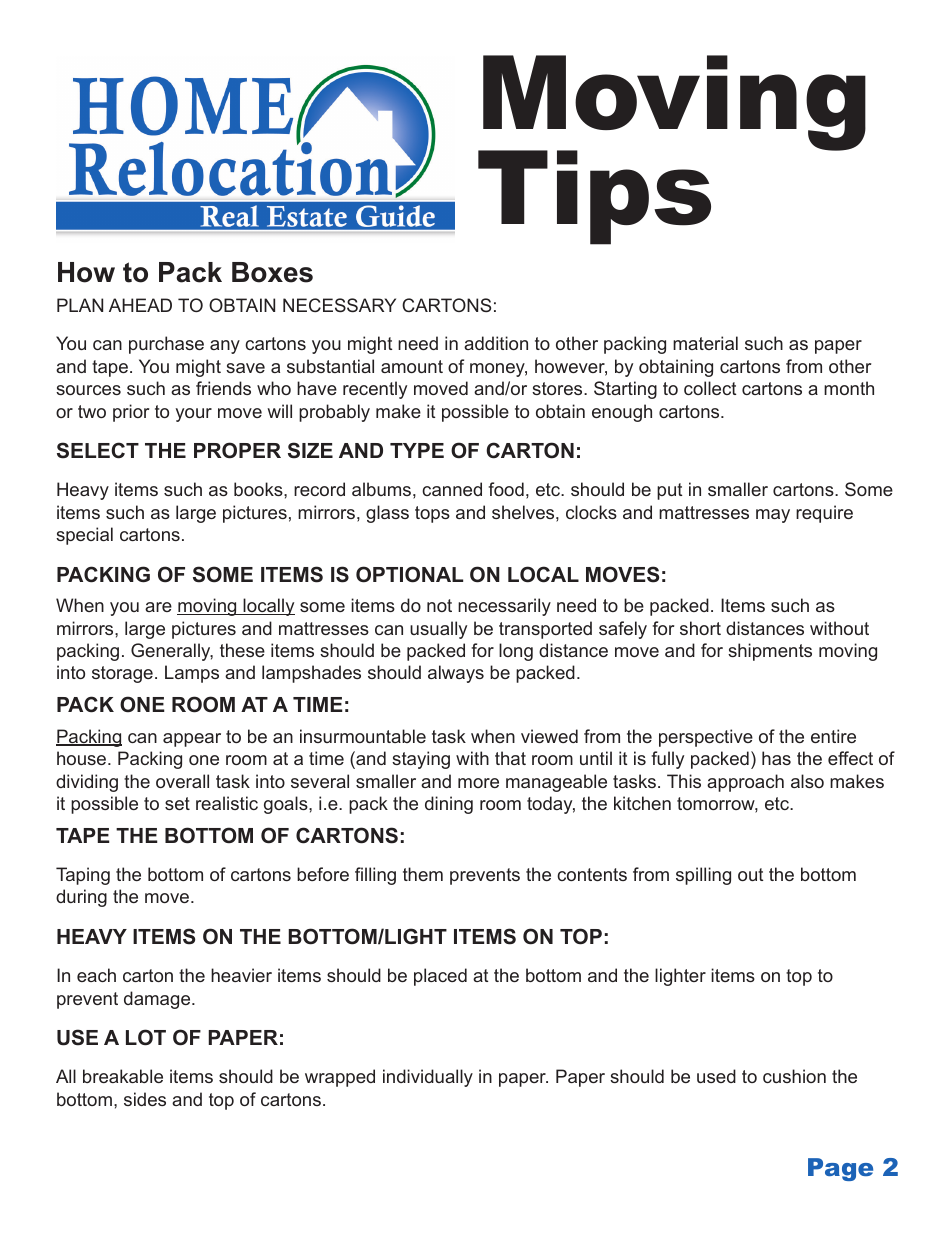 This screenshot has height=1233, width=952. I want to click on Page, so click(840, 1169).
